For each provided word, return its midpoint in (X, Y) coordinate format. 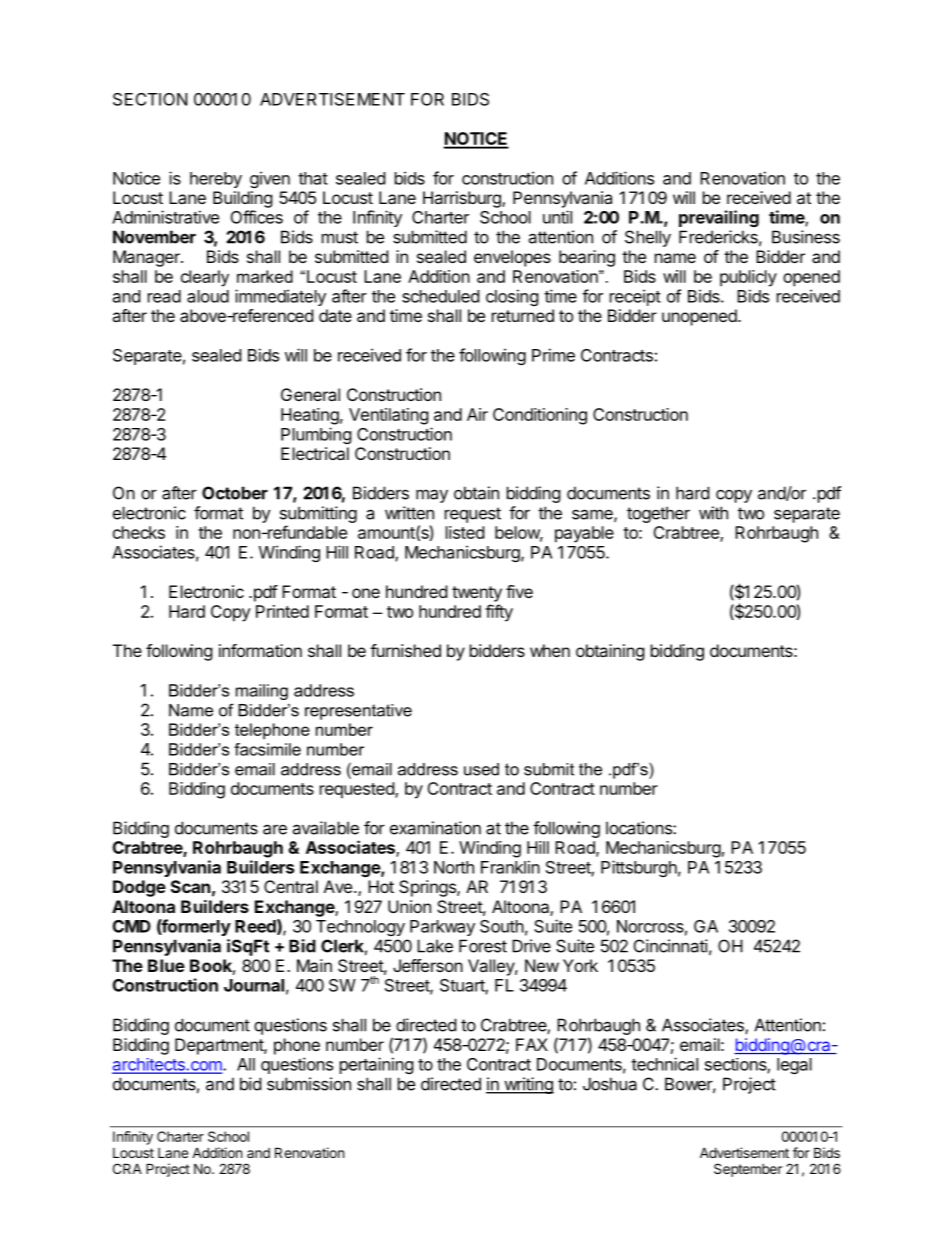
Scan (190, 886)
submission (309, 1084)
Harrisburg (463, 199)
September (748, 1170)
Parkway (442, 928)
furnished (405, 650)
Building (243, 199)
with (713, 513)
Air (477, 414)
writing (528, 1085)
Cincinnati (671, 946)
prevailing (719, 218)
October (235, 493)
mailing (262, 692)
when (550, 650)
